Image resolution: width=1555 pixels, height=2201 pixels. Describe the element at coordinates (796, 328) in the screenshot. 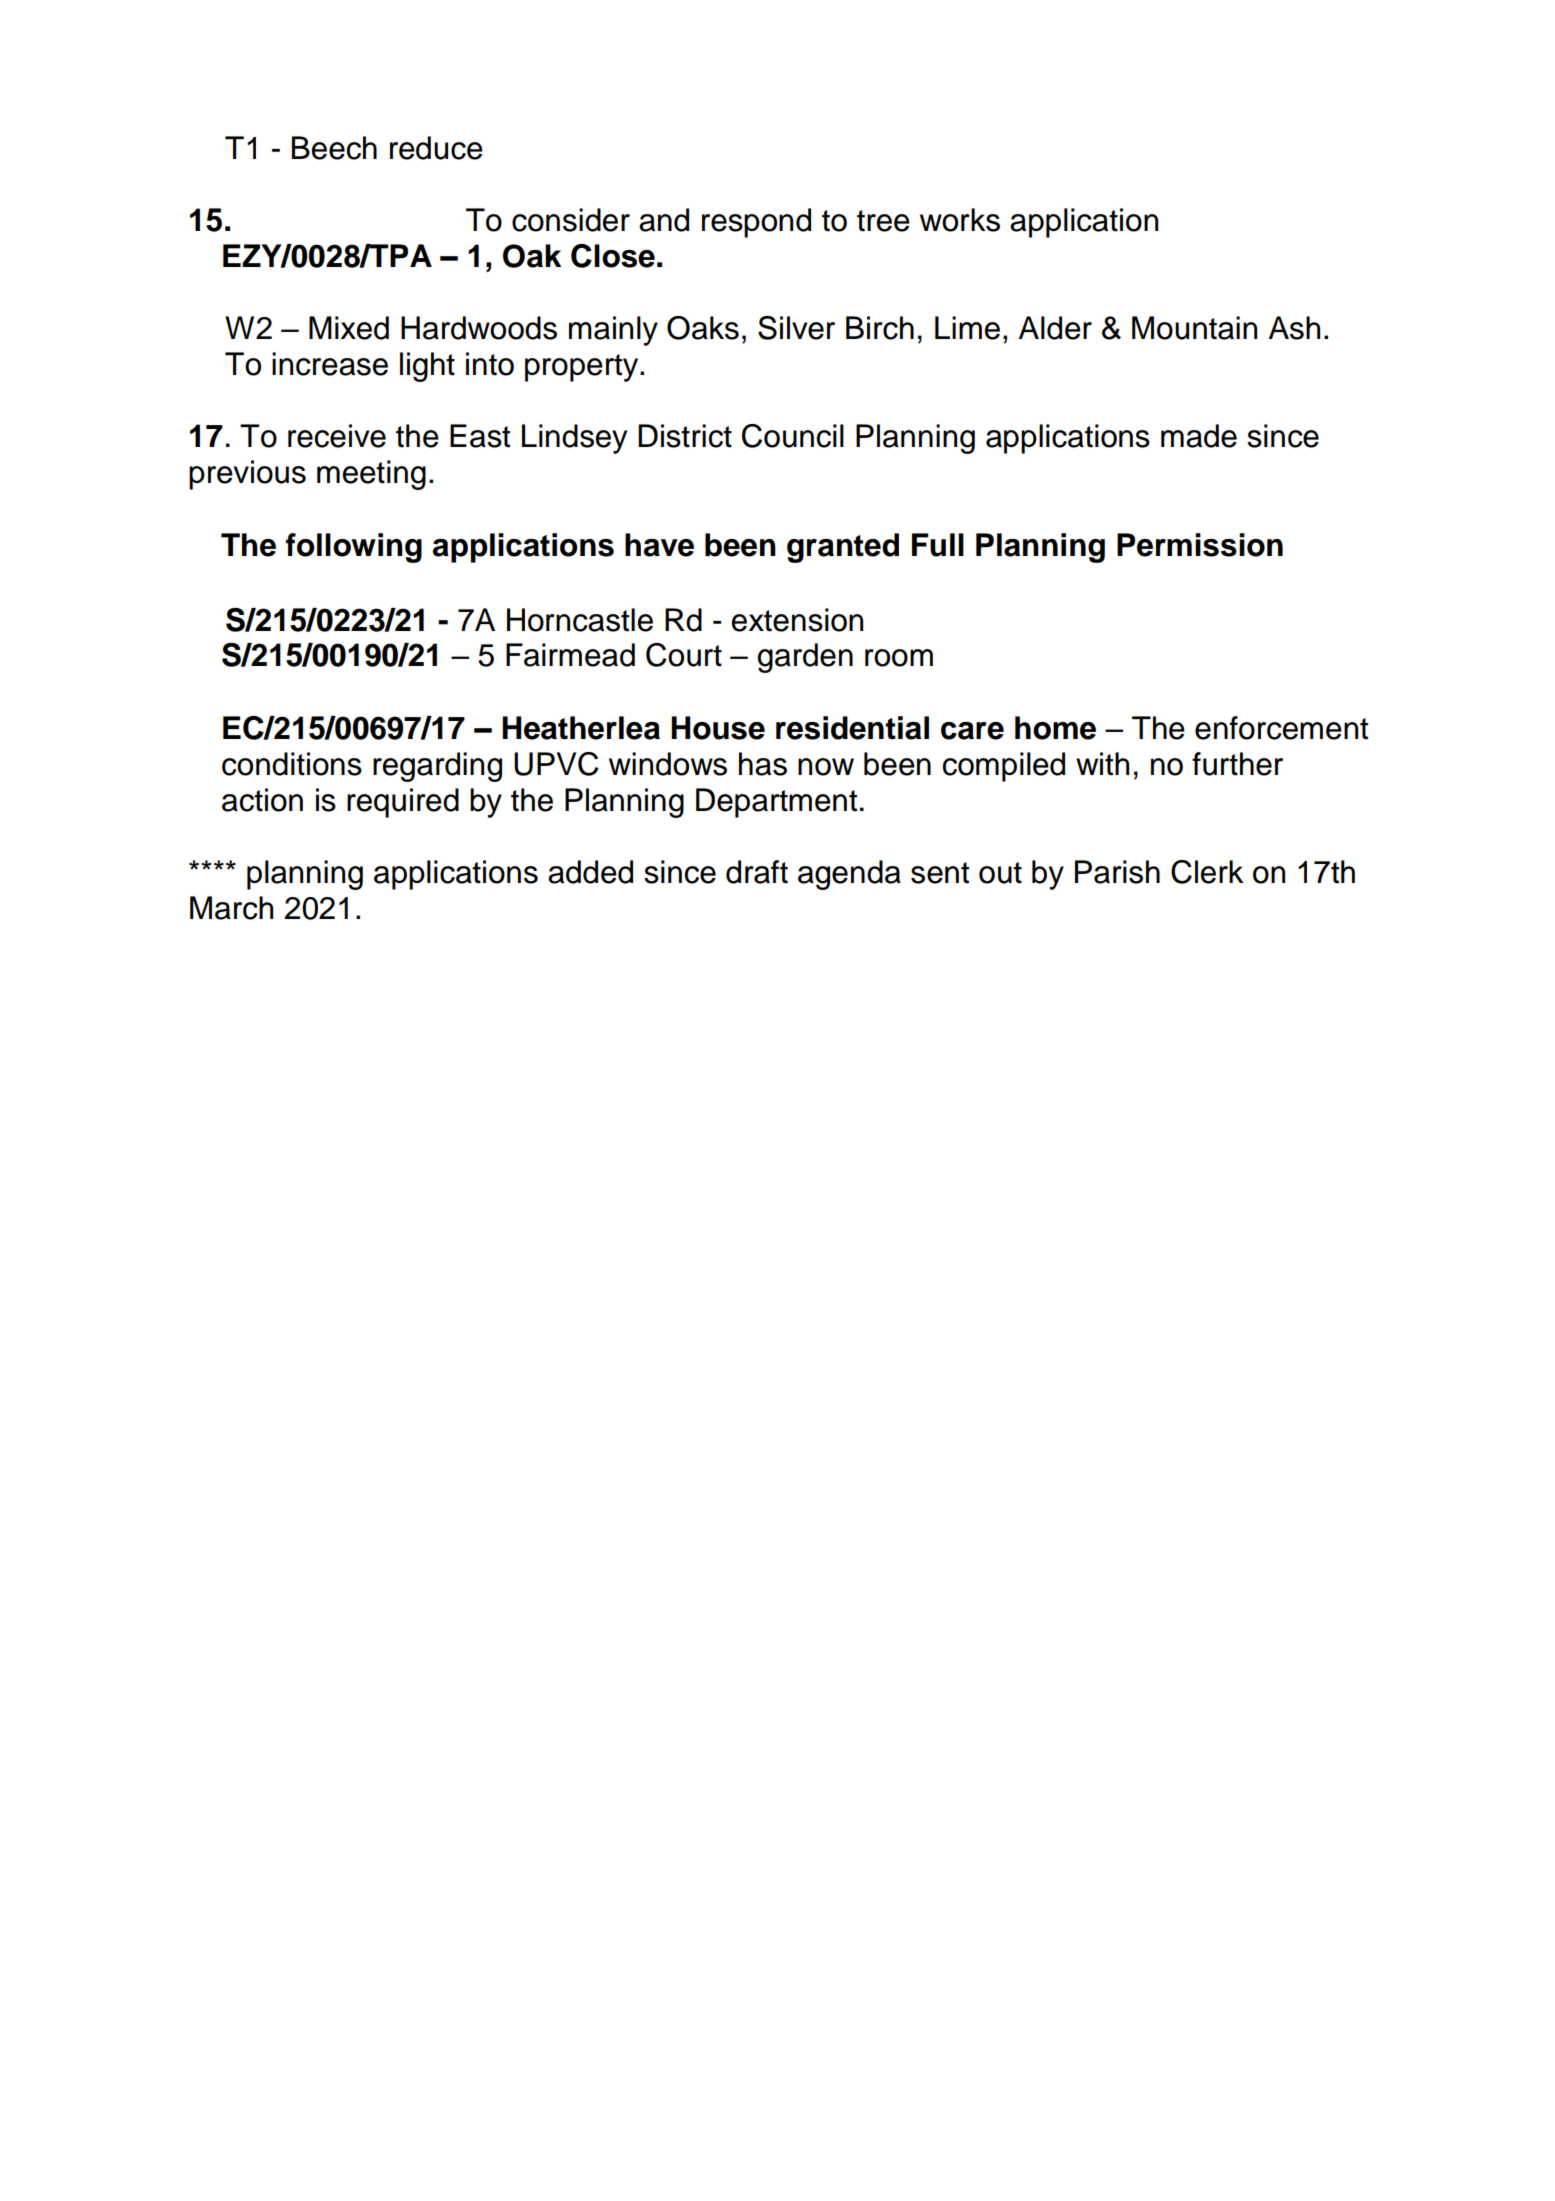

I see `Silver` at that location.
